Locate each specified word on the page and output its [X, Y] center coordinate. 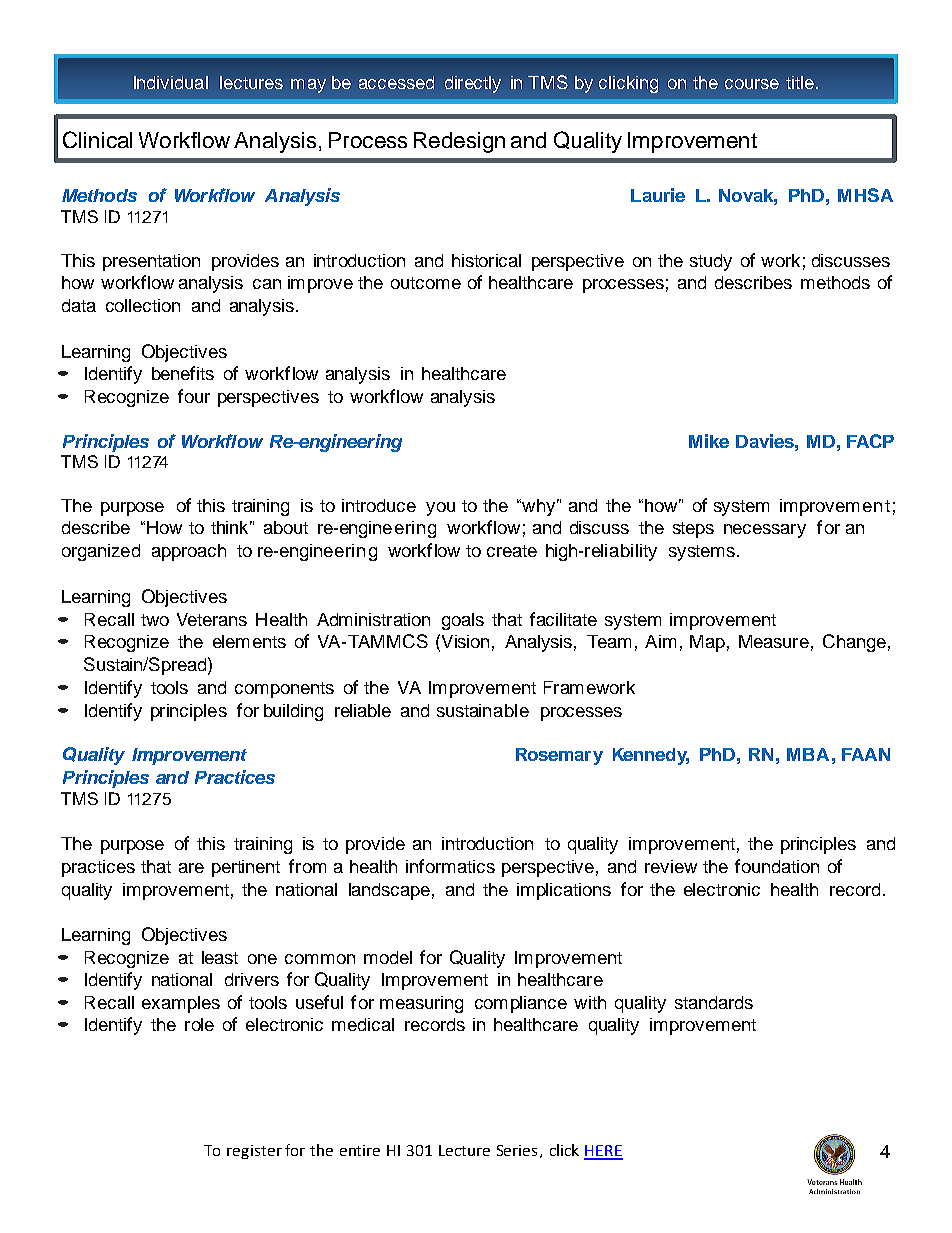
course [752, 84]
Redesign [459, 142]
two [155, 620]
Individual [171, 82]
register [254, 1152]
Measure [774, 641]
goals [463, 621]
